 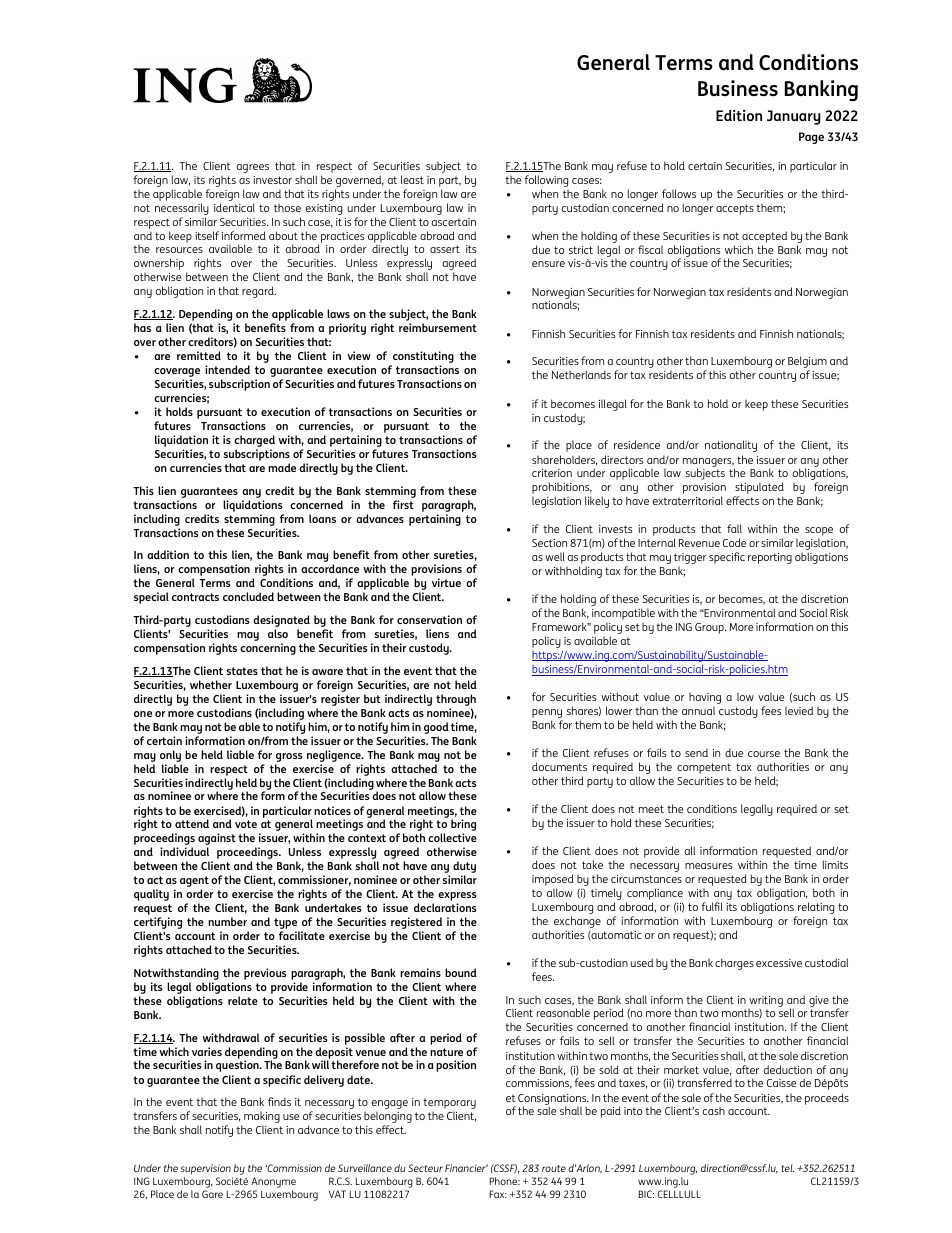 What do you see at coordinates (739, 115) in the screenshot?
I see `Edition` at bounding box center [739, 115].
